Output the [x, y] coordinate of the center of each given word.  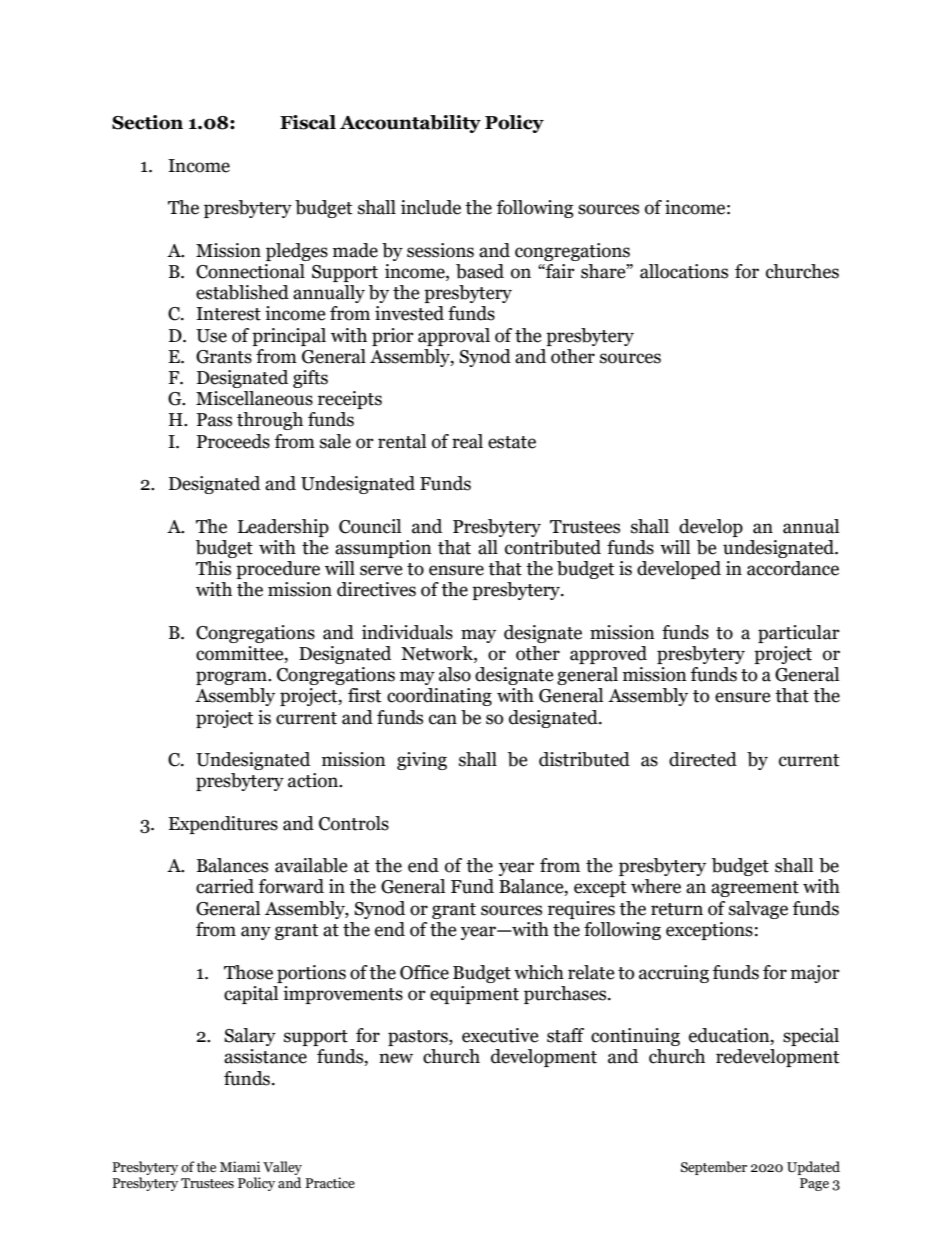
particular [799, 634]
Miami [240, 1167]
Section [147, 122]
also [455, 674]
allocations [684, 271]
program [232, 678]
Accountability [410, 124]
